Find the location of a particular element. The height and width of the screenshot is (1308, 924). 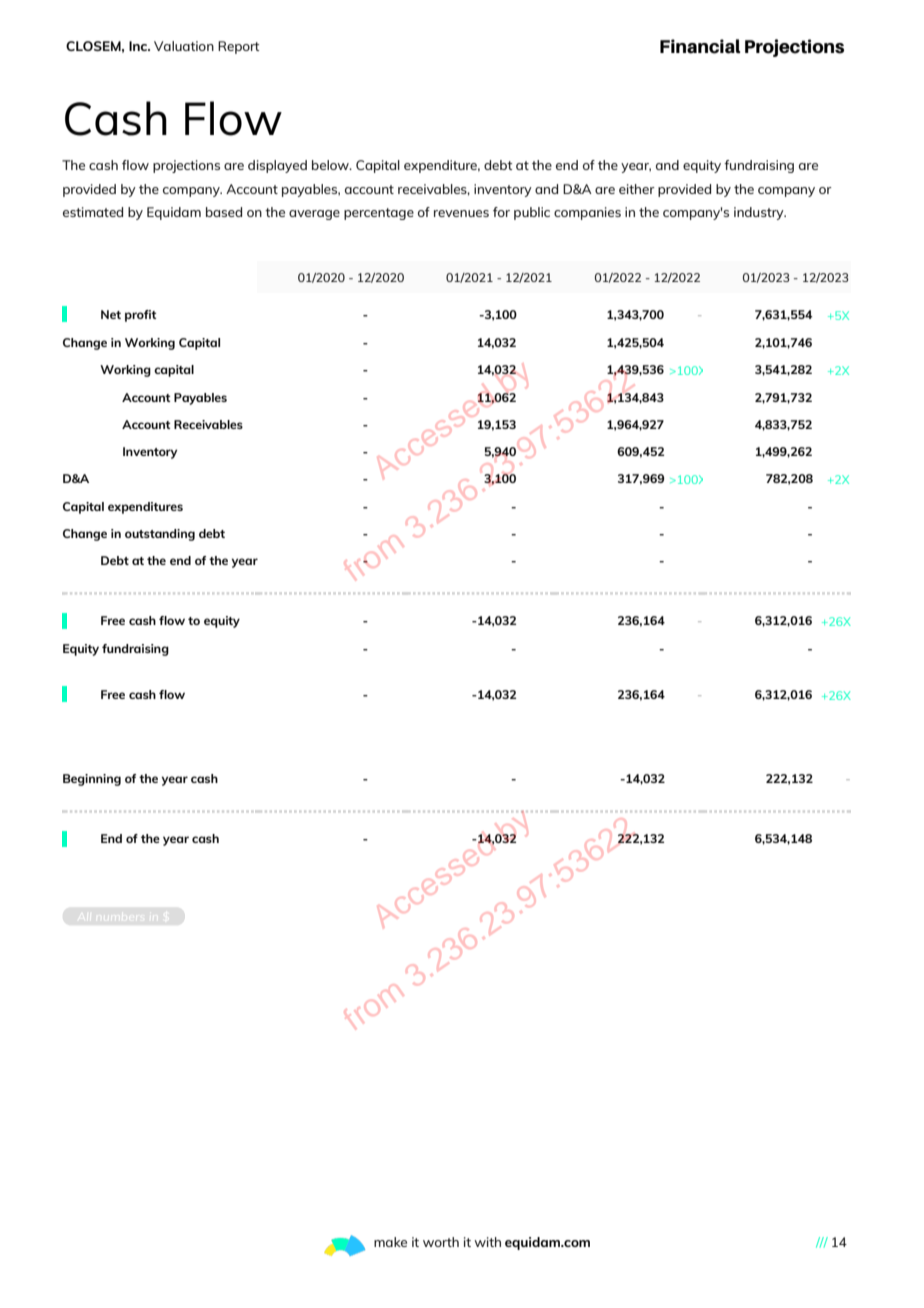

below is located at coordinates (331, 165).
